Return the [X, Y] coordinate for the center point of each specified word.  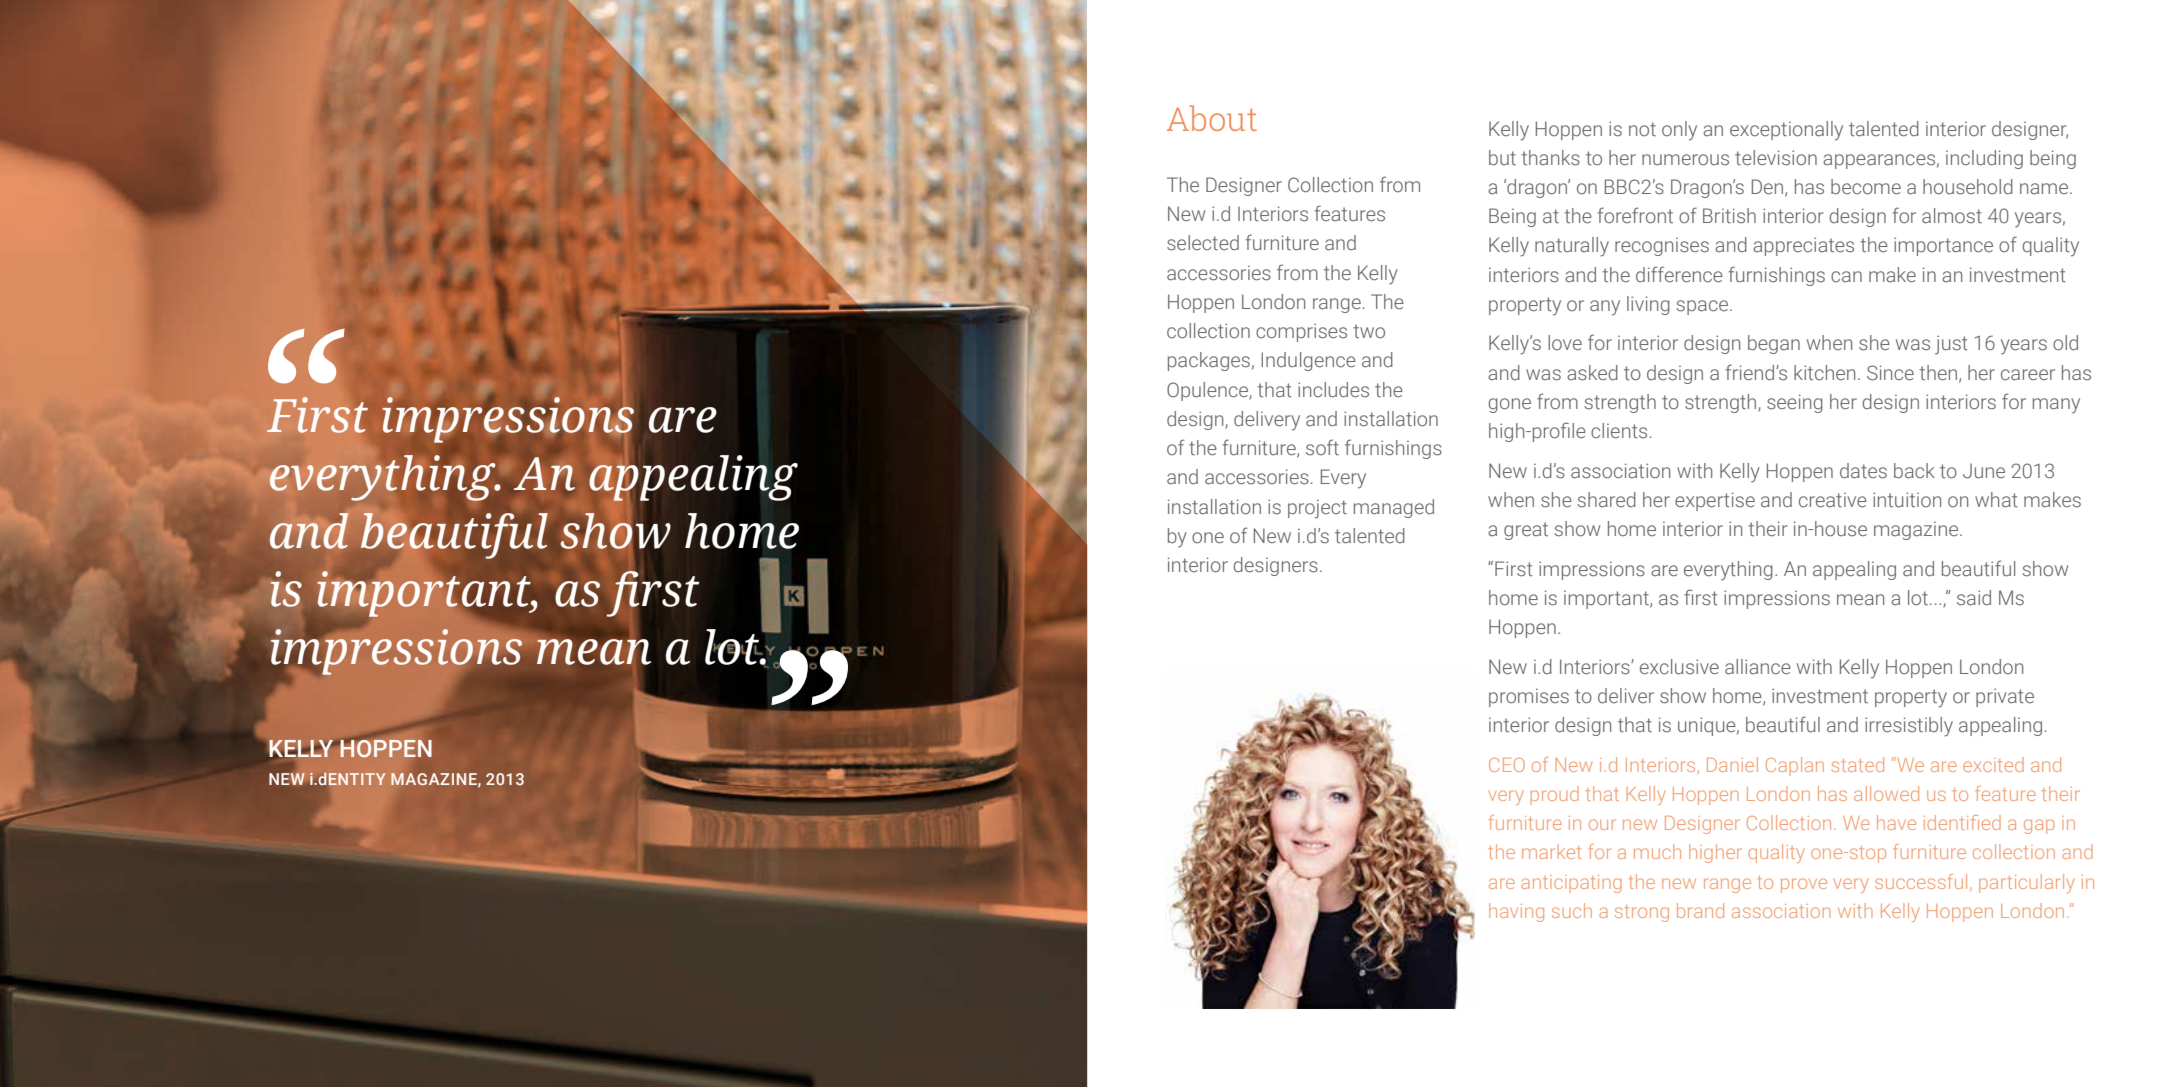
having [1516, 912]
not [1642, 129]
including [1984, 159]
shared [1607, 500]
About [1212, 118]
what [1996, 500]
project [1317, 509]
